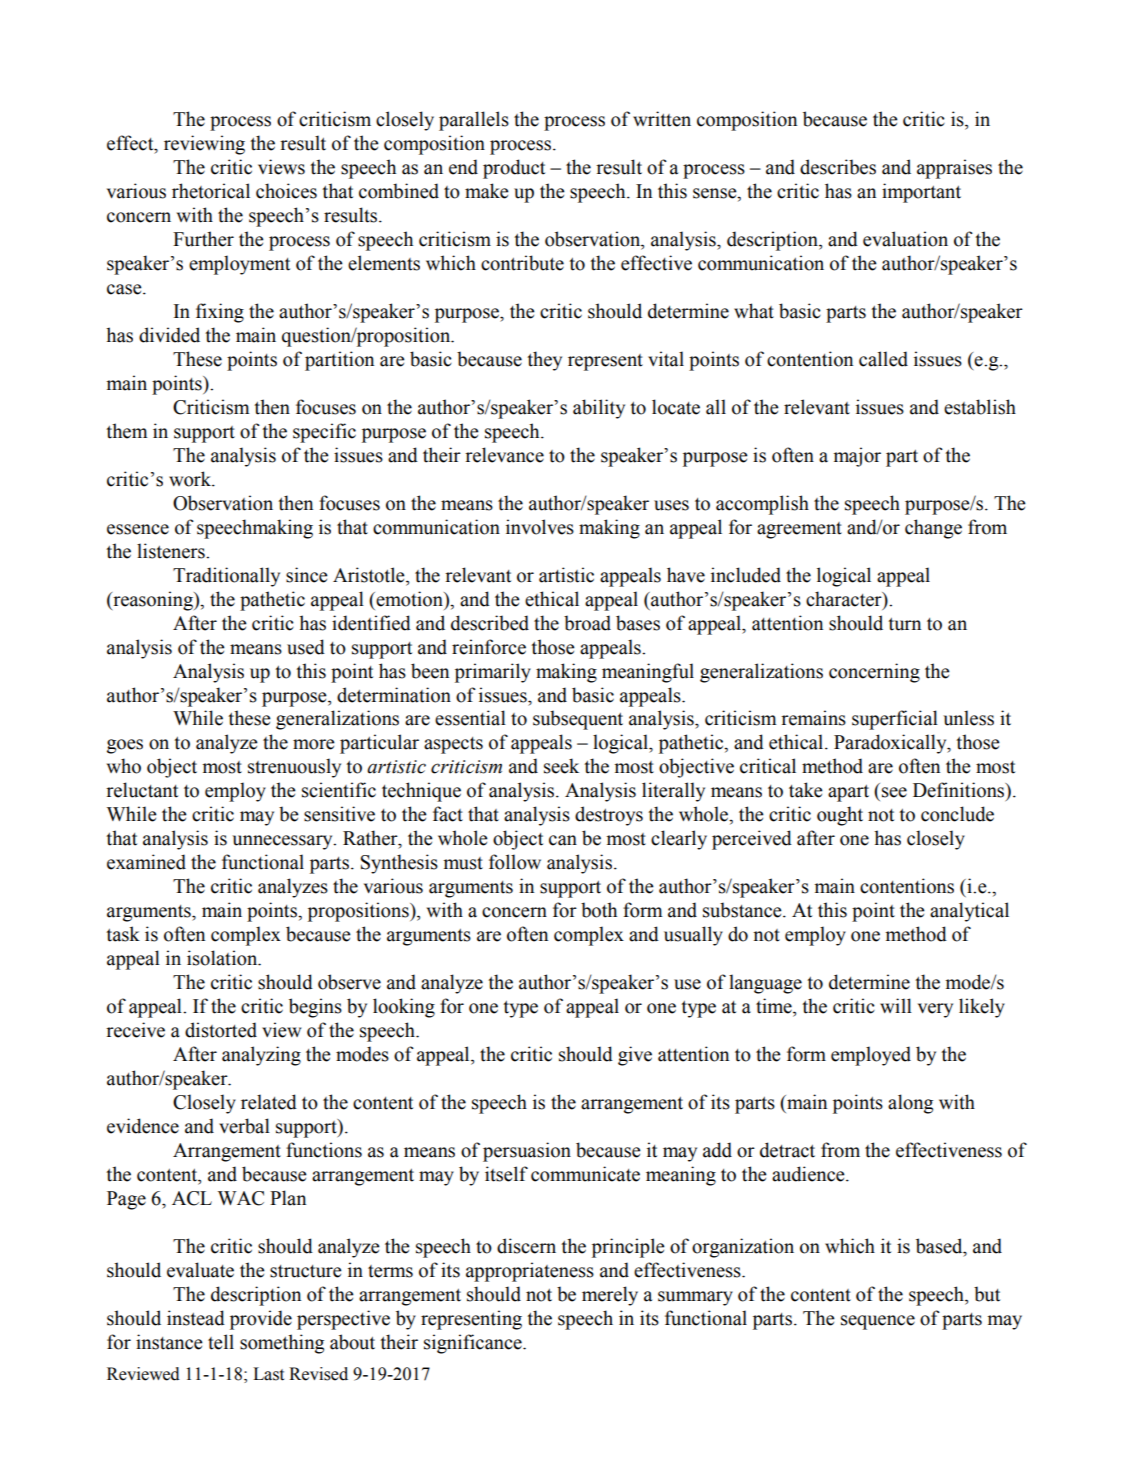 This image has width=1133, height=1466. What do you see at coordinates (514, 169) in the image?
I see `product` at bounding box center [514, 169].
